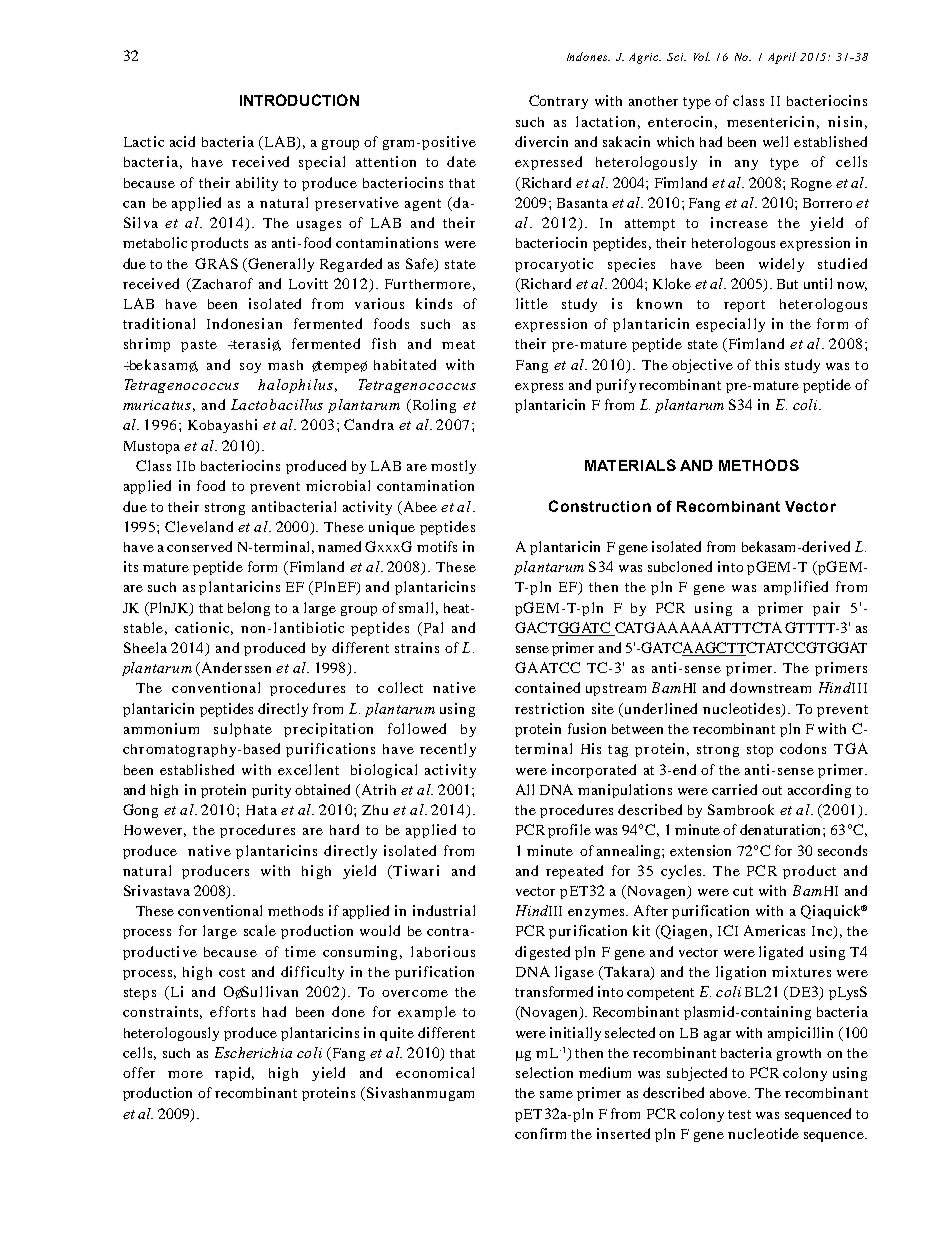  I want to click on out, so click(772, 790).
